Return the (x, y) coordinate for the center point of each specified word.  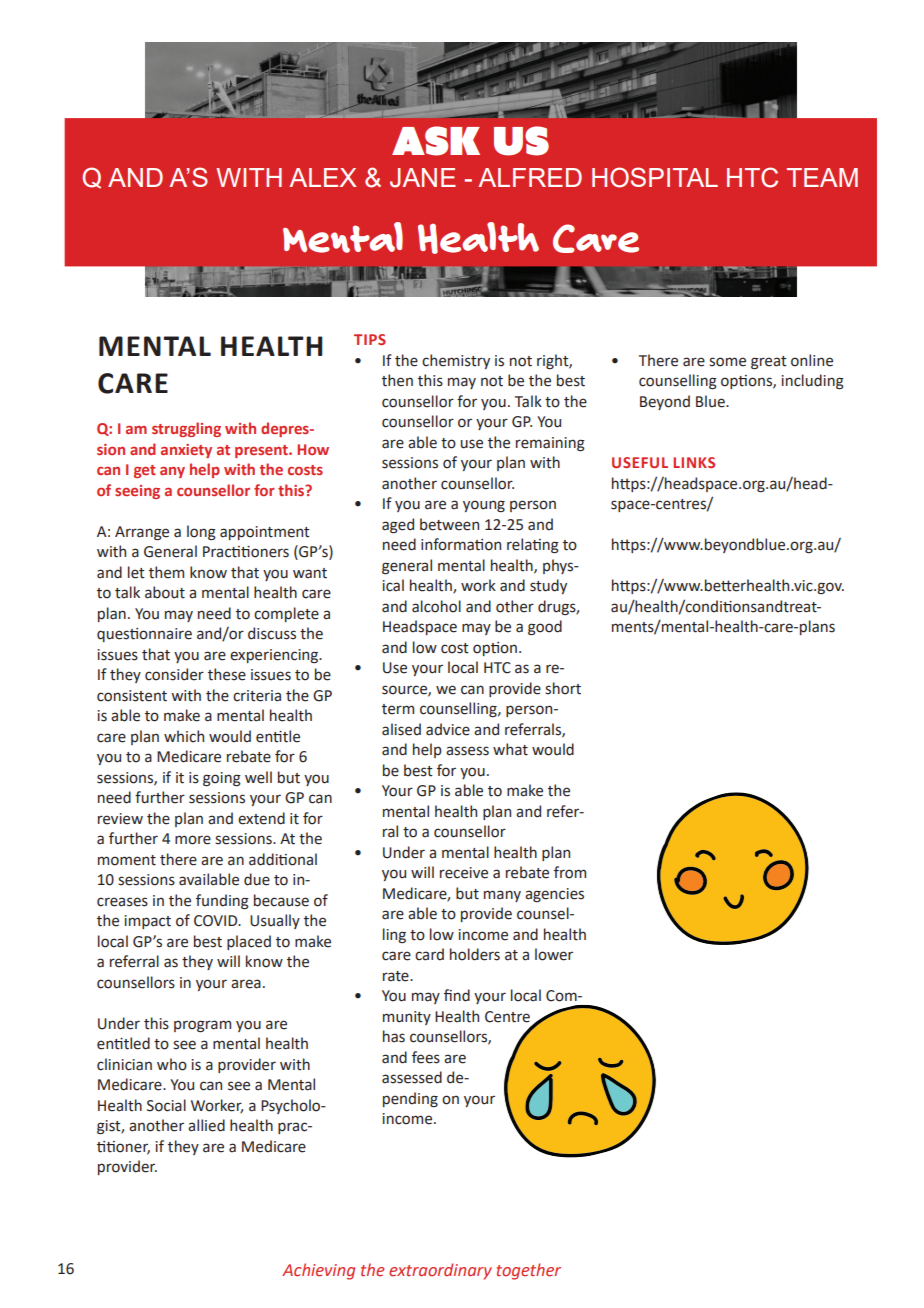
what (510, 749)
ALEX (323, 177)
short (563, 688)
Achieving (318, 1271)
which (184, 736)
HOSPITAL (655, 177)
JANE (423, 178)
